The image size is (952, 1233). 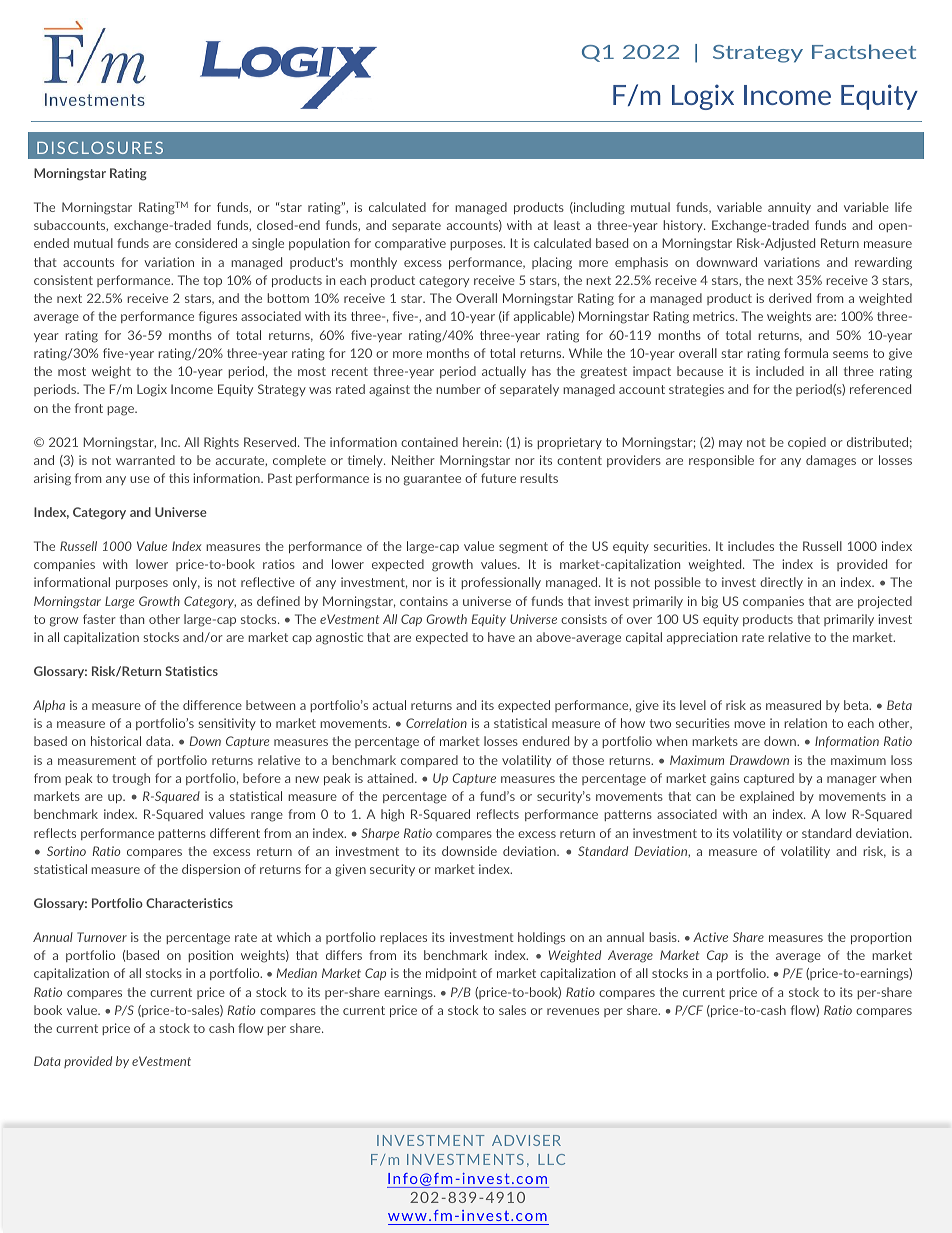 What do you see at coordinates (100, 147) in the screenshot?
I see `DISCLOSURES` at bounding box center [100, 147].
